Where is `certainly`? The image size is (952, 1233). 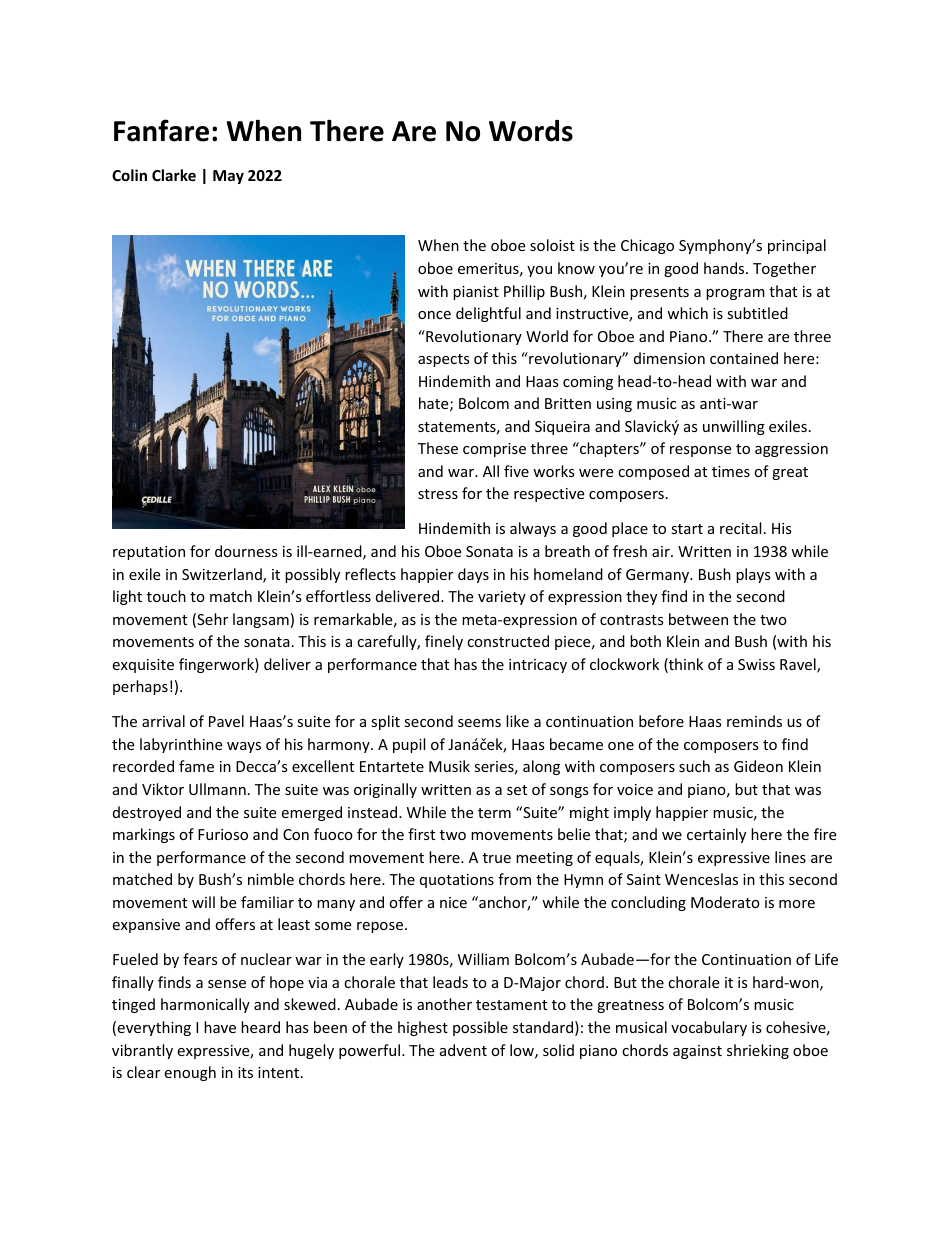 certainly is located at coordinates (716, 835).
